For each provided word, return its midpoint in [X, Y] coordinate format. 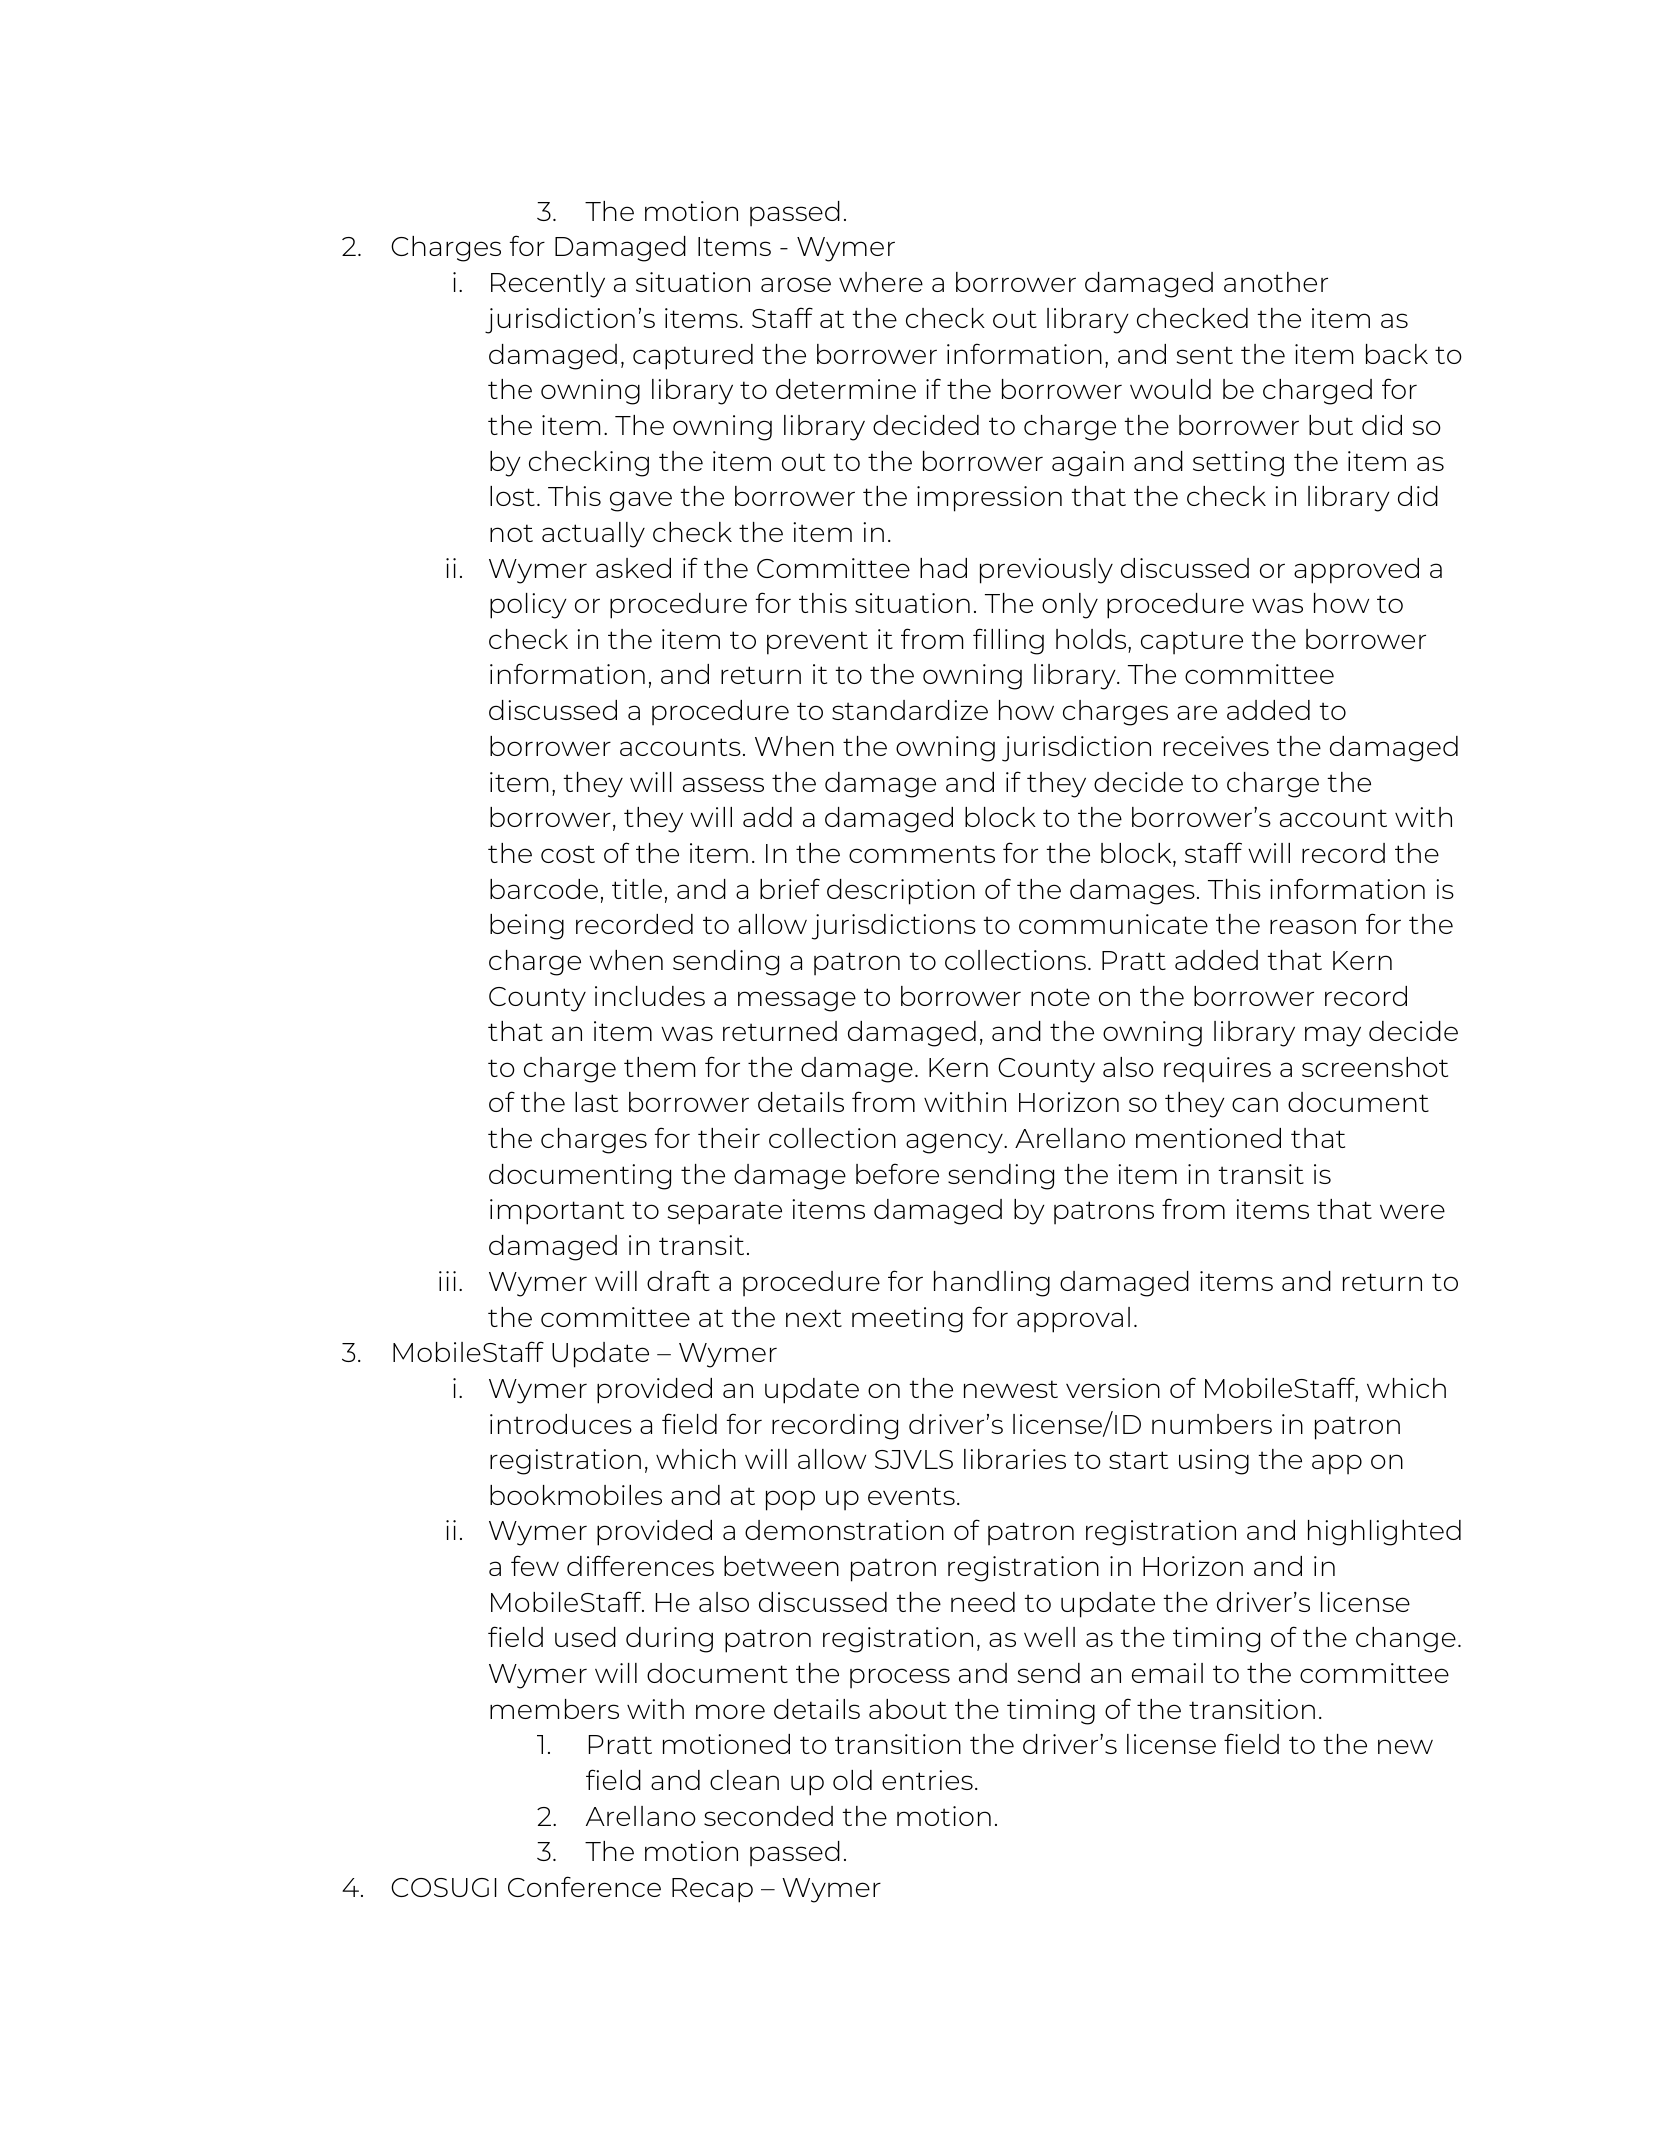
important [557, 1212]
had [943, 568]
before [897, 1173]
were [1412, 1211]
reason [1313, 926]
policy [528, 606]
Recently [548, 285]
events [911, 1496]
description [901, 892]
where [881, 282]
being [527, 927]
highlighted [1384, 1533]
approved [1356, 571]
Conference [584, 1886]
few [535, 1565]
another [1276, 282]
